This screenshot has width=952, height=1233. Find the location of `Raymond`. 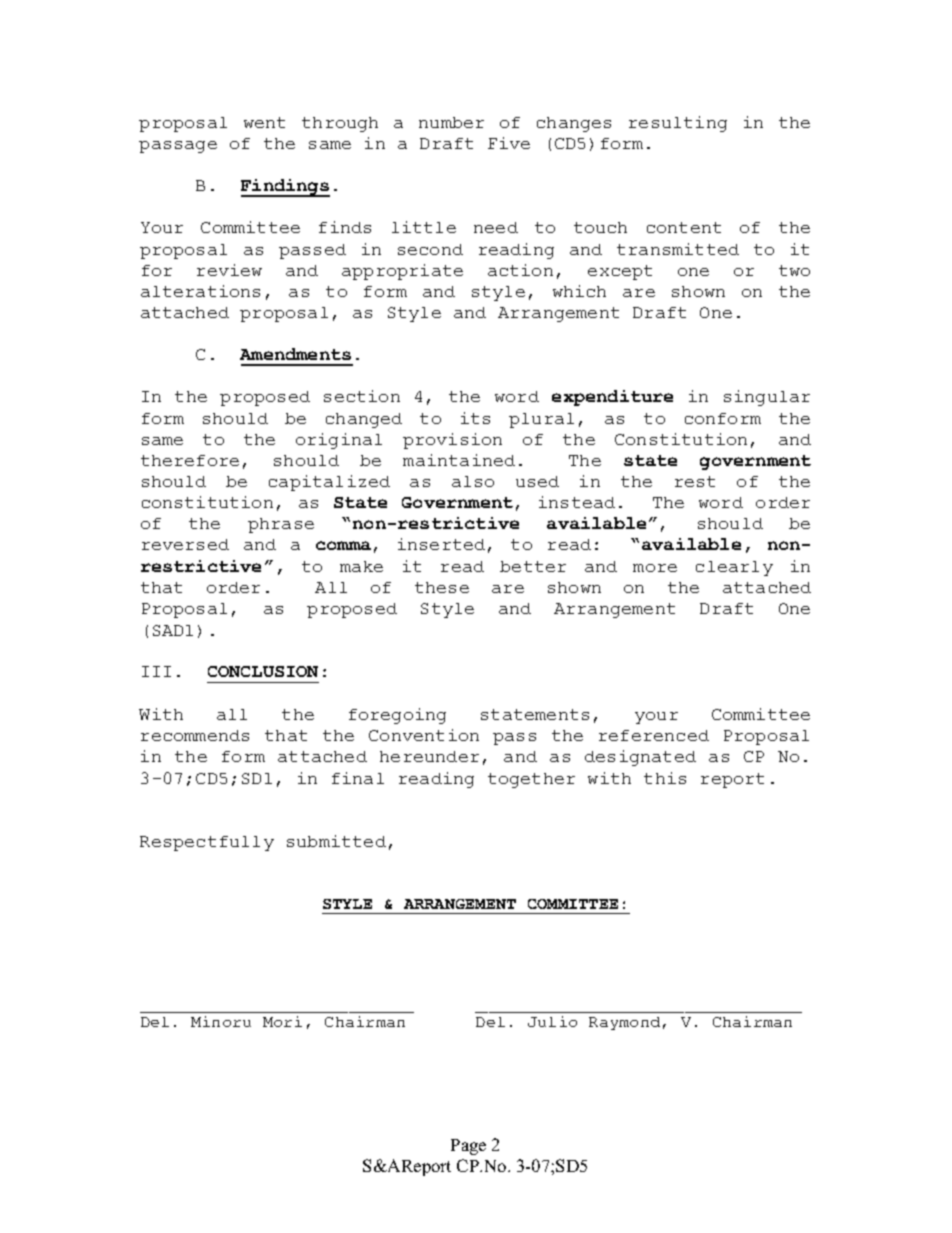

Raymond is located at coordinates (624, 1023).
